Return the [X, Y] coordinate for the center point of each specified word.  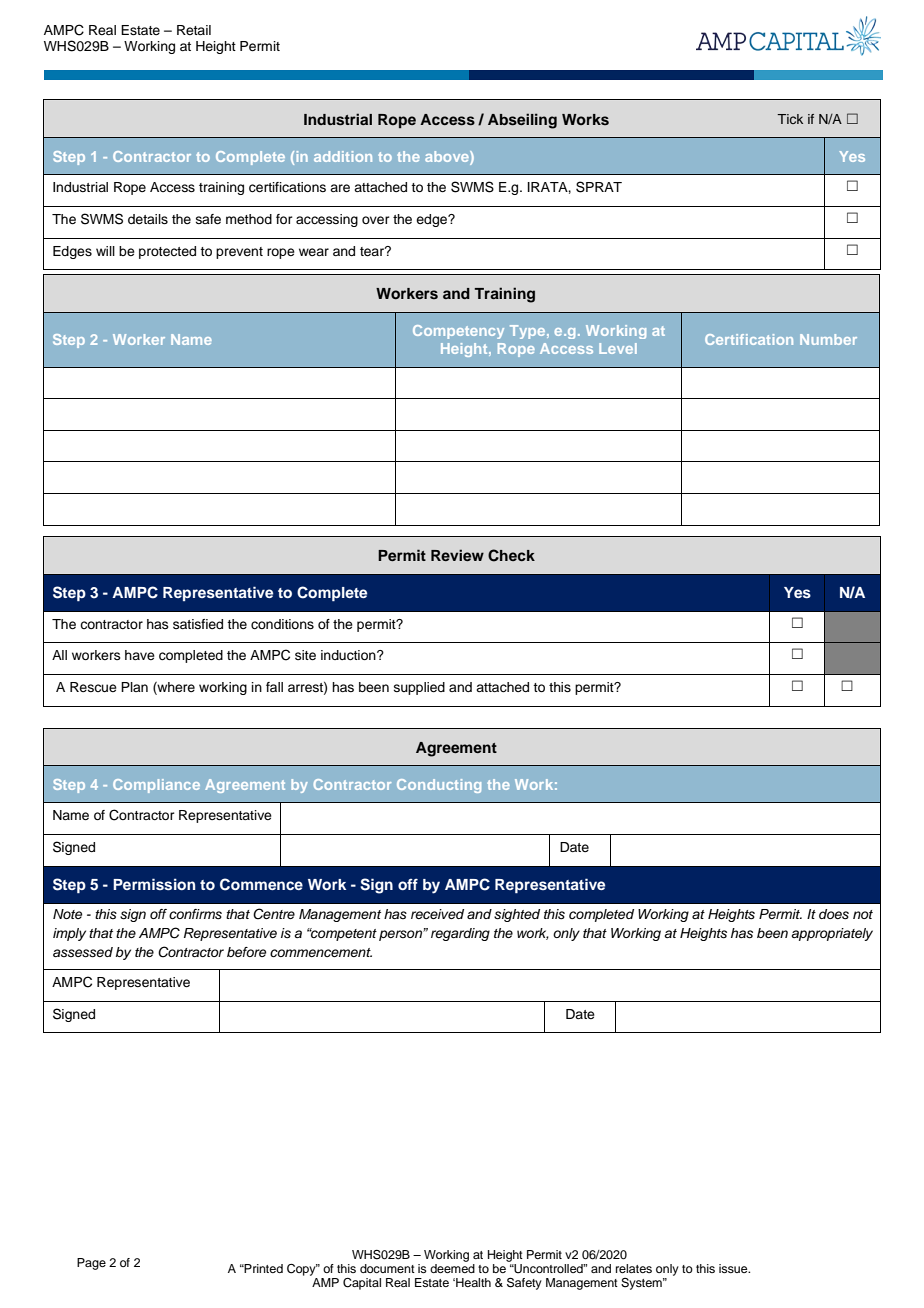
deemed [452, 1268]
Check [511, 555]
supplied [419, 688]
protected [167, 252]
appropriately [832, 934]
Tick [790, 119]
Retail [194, 30]
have [140, 655]
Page [91, 1264]
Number [828, 339]
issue [734, 1268]
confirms [195, 914]
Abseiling [522, 121]
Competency [458, 332]
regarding [460, 934]
